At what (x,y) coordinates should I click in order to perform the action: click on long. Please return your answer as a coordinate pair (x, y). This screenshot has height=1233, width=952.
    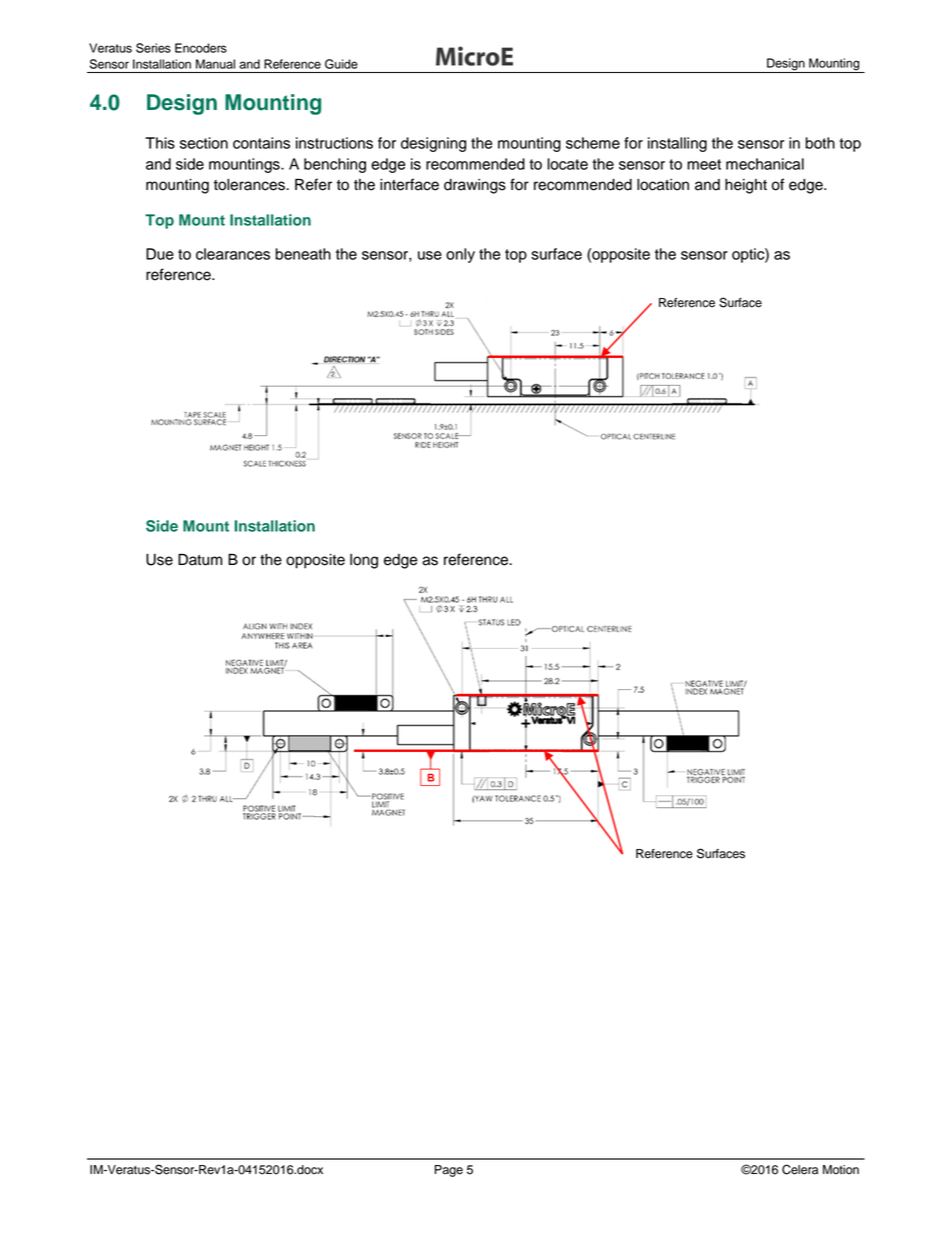
    Looking at the image, I should click on (364, 561).
